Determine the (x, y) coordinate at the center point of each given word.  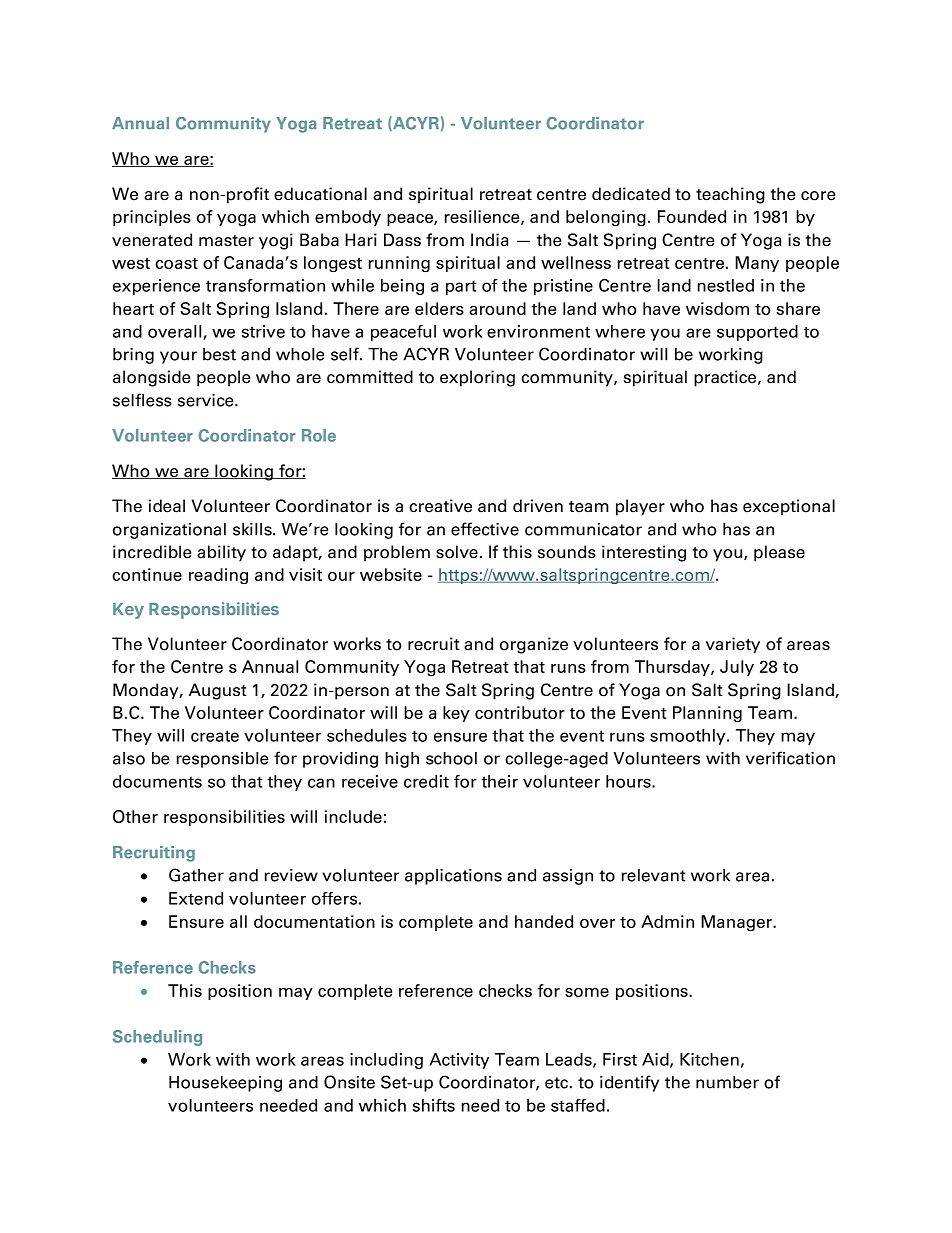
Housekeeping (225, 1083)
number (727, 1082)
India (489, 240)
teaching (730, 195)
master (226, 241)
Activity (459, 1061)
